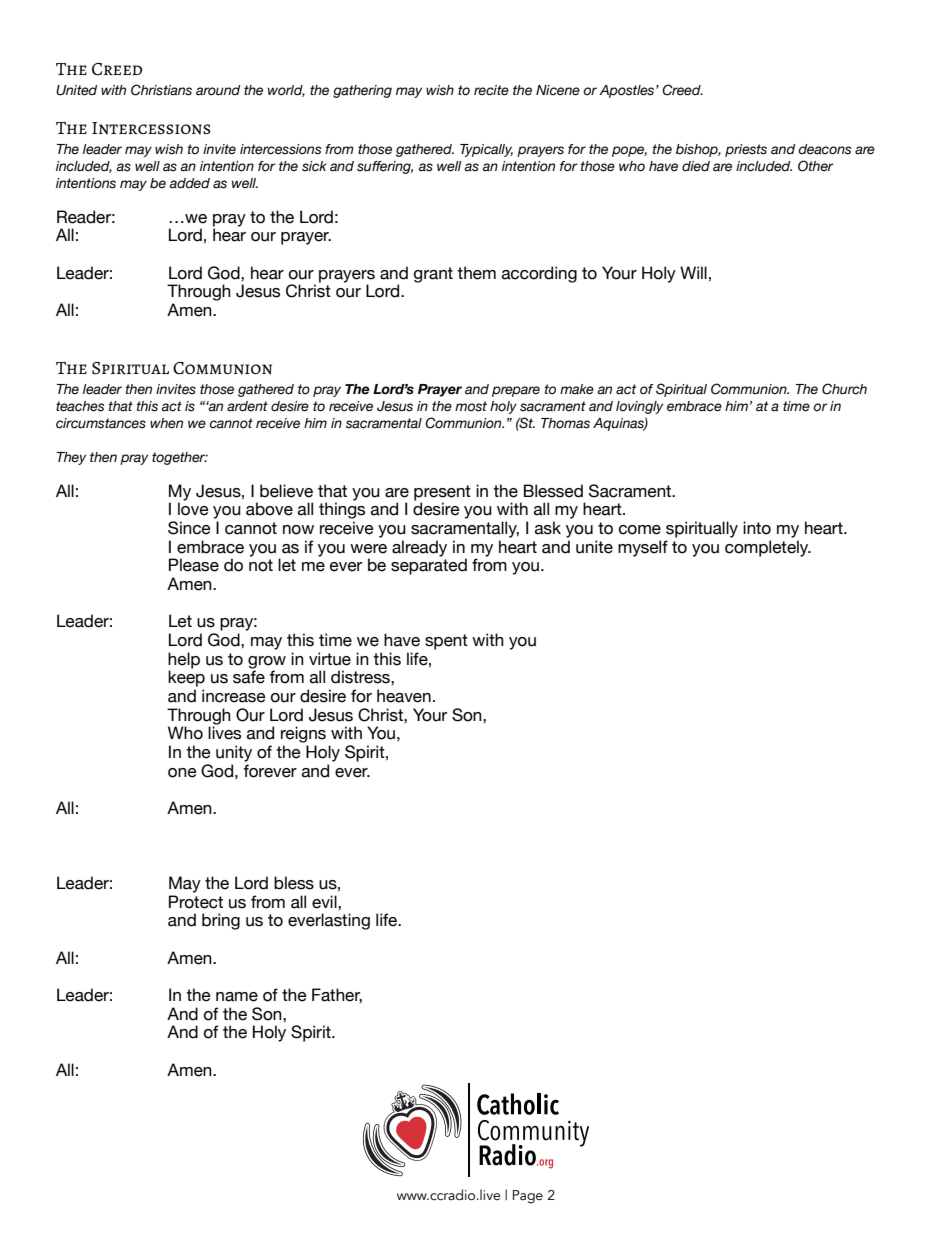 This screenshot has height=1233, width=952. What do you see at coordinates (218, 90) in the screenshot?
I see `around` at bounding box center [218, 90].
